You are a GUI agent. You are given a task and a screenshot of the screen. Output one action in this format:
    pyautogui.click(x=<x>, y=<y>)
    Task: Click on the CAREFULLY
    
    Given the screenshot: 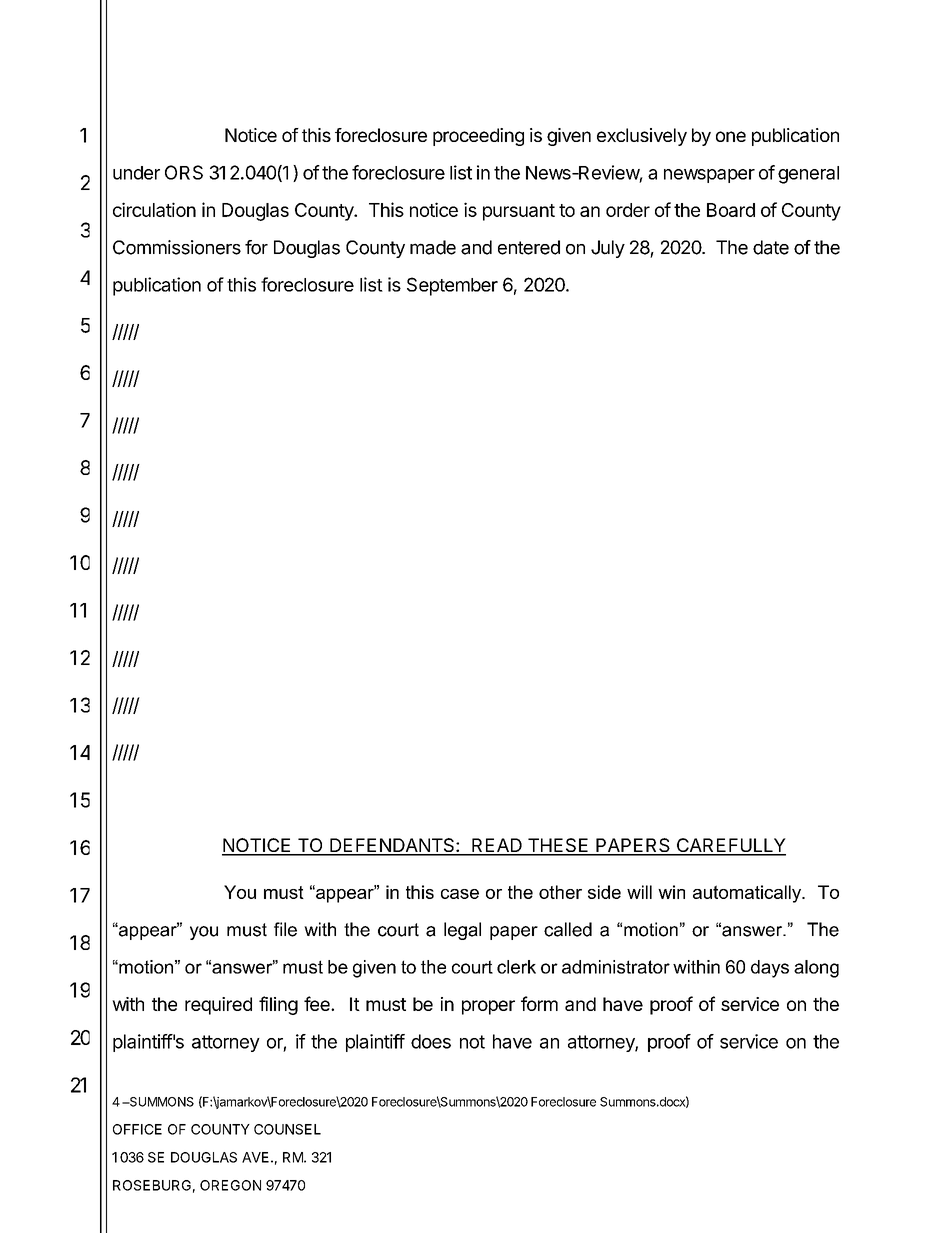 What is the action you would take?
    pyautogui.click(x=730, y=846)
